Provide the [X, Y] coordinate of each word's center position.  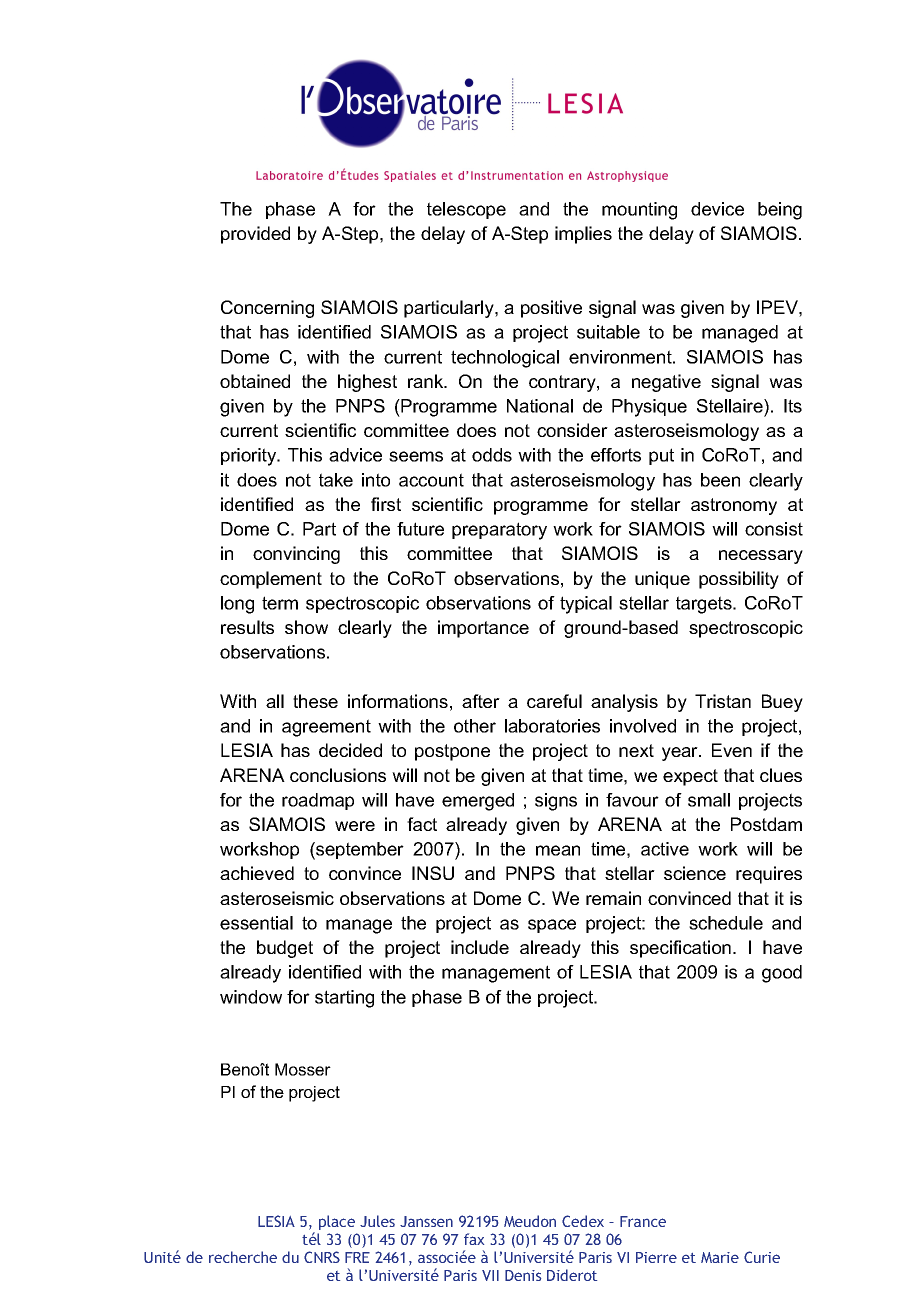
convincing [296, 555]
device [717, 209]
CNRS [322, 1257]
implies [583, 235]
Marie [720, 1257]
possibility [739, 580]
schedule [726, 923]
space [552, 926]
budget [285, 949]
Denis [523, 1275]
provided [255, 235]
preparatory [499, 531]
